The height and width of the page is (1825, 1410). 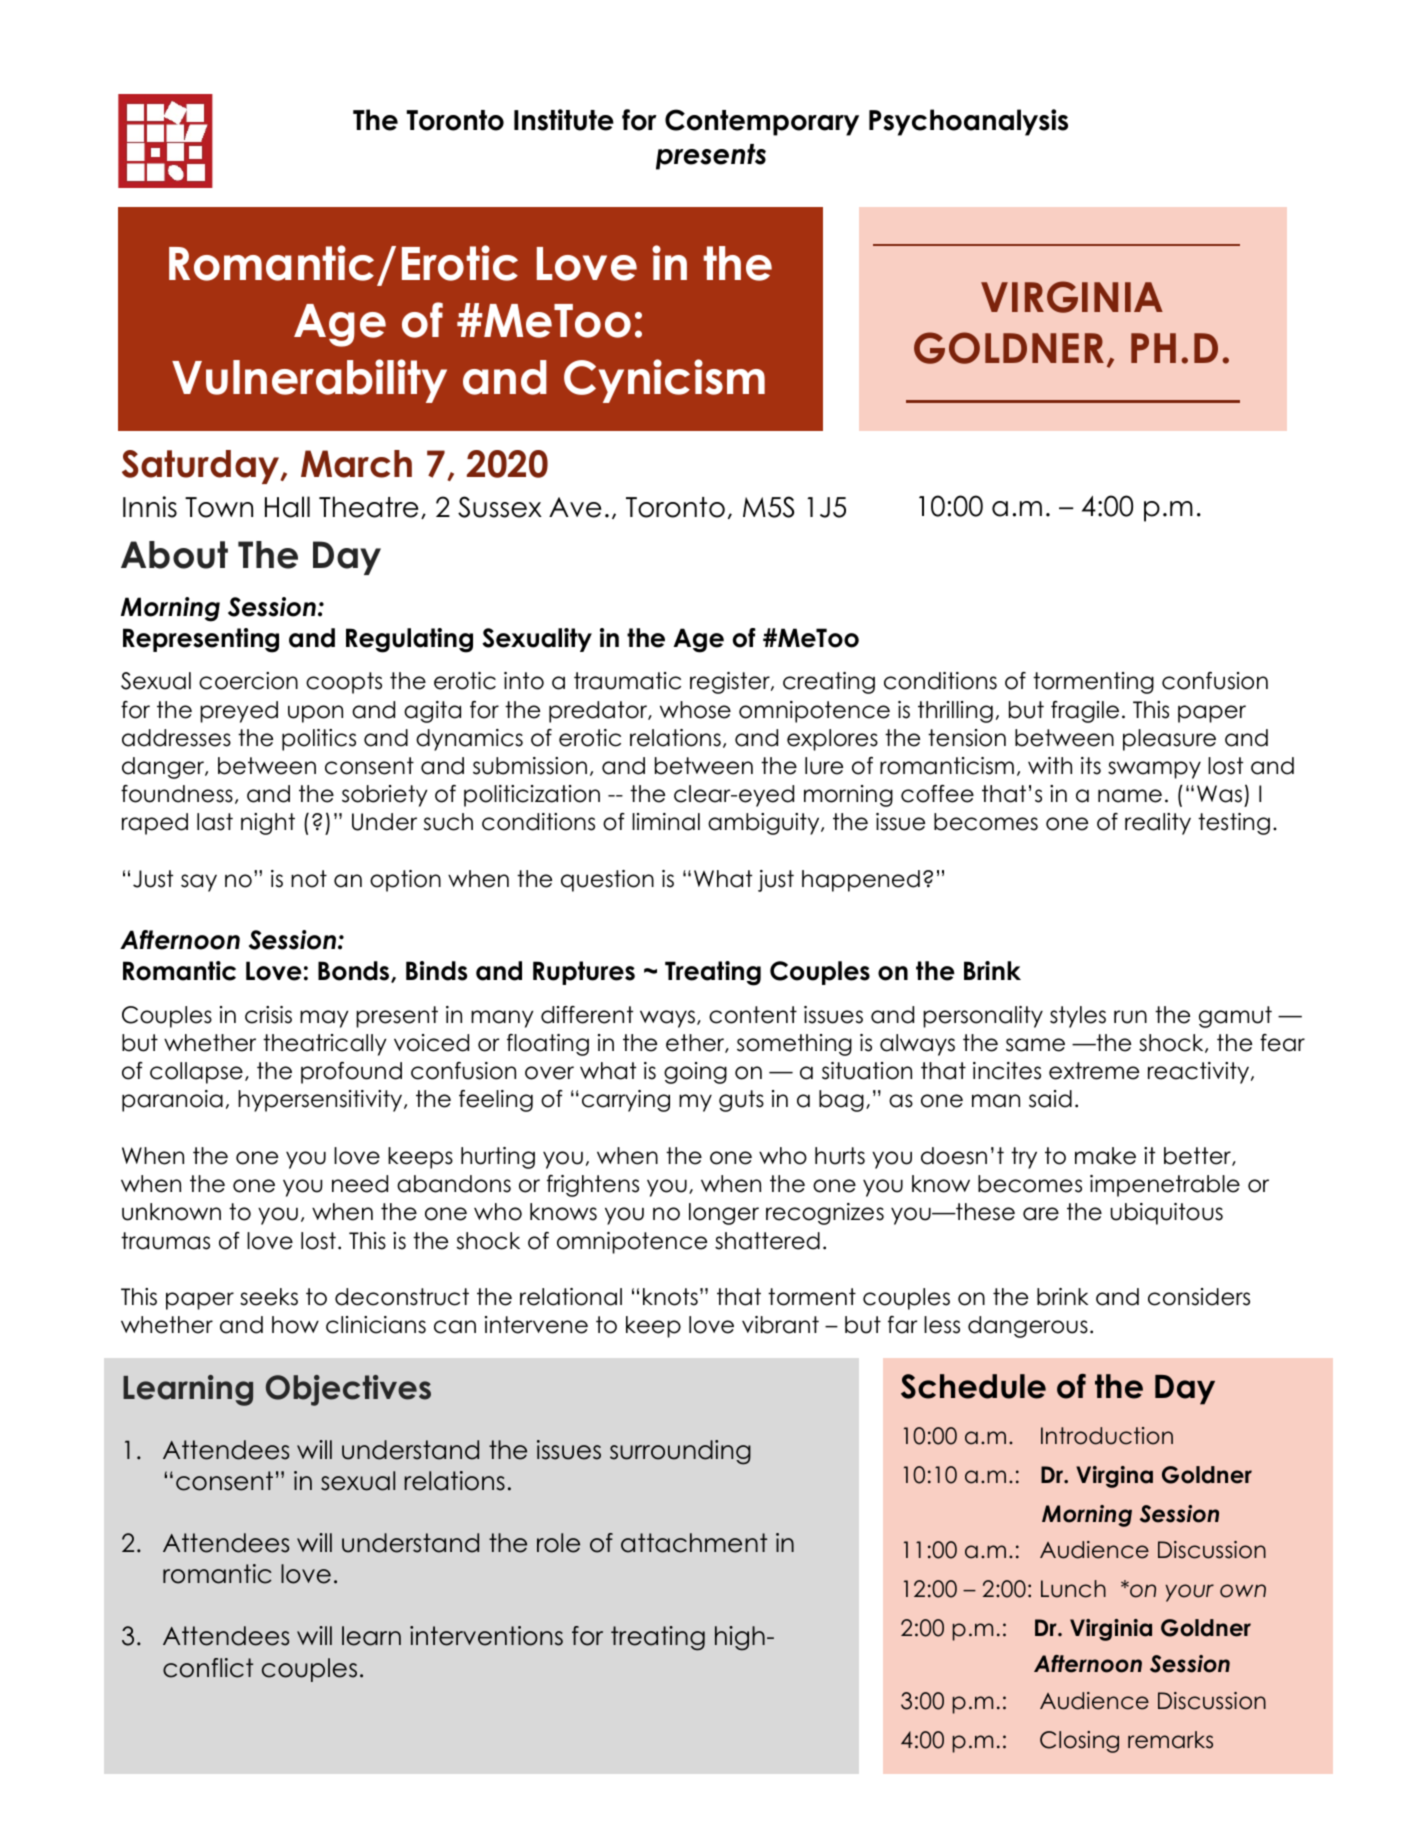 What do you see at coordinates (1165, 1186) in the page?
I see `impenetrable` at bounding box center [1165, 1186].
